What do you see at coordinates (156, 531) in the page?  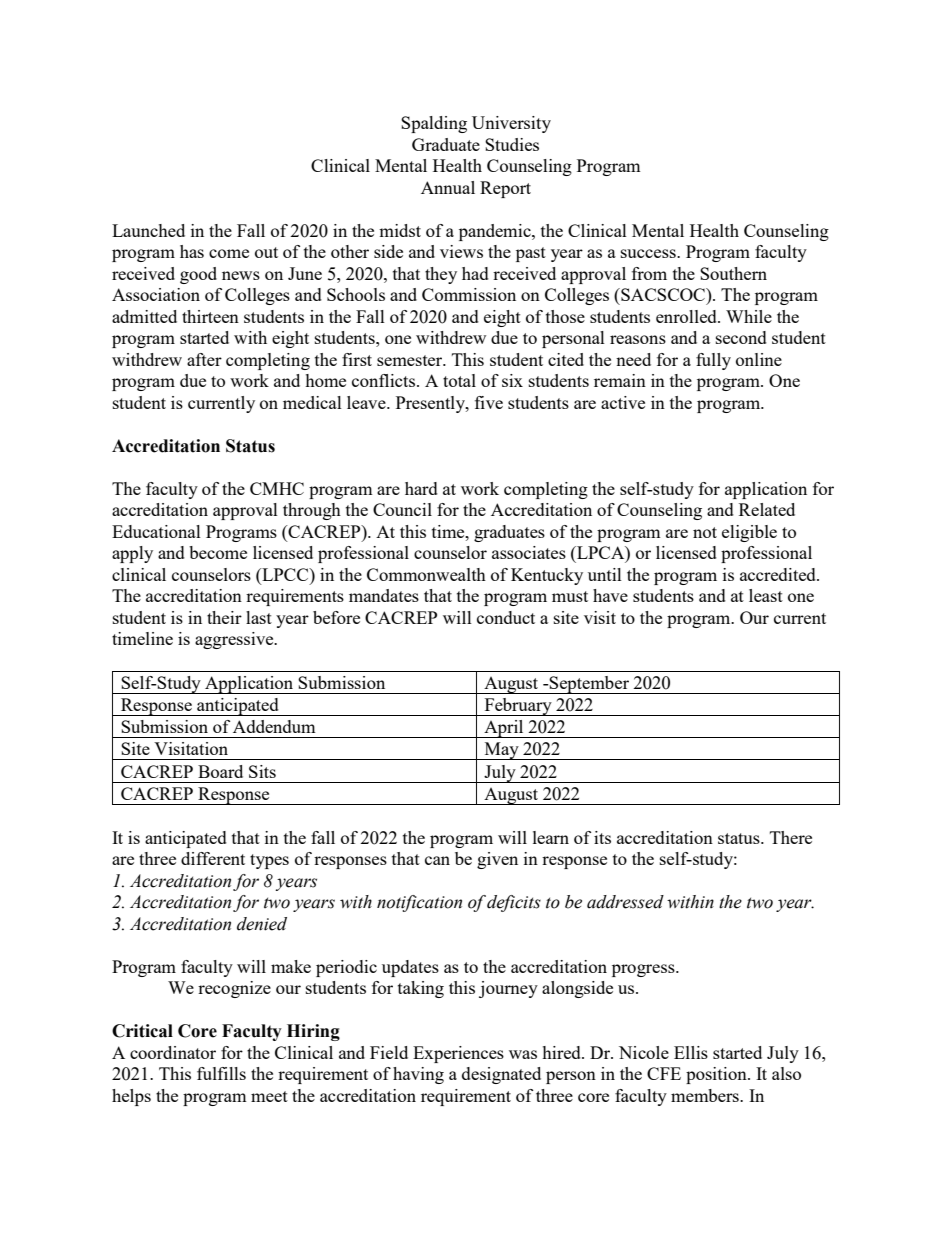 I see `Educational` at bounding box center [156, 531].
